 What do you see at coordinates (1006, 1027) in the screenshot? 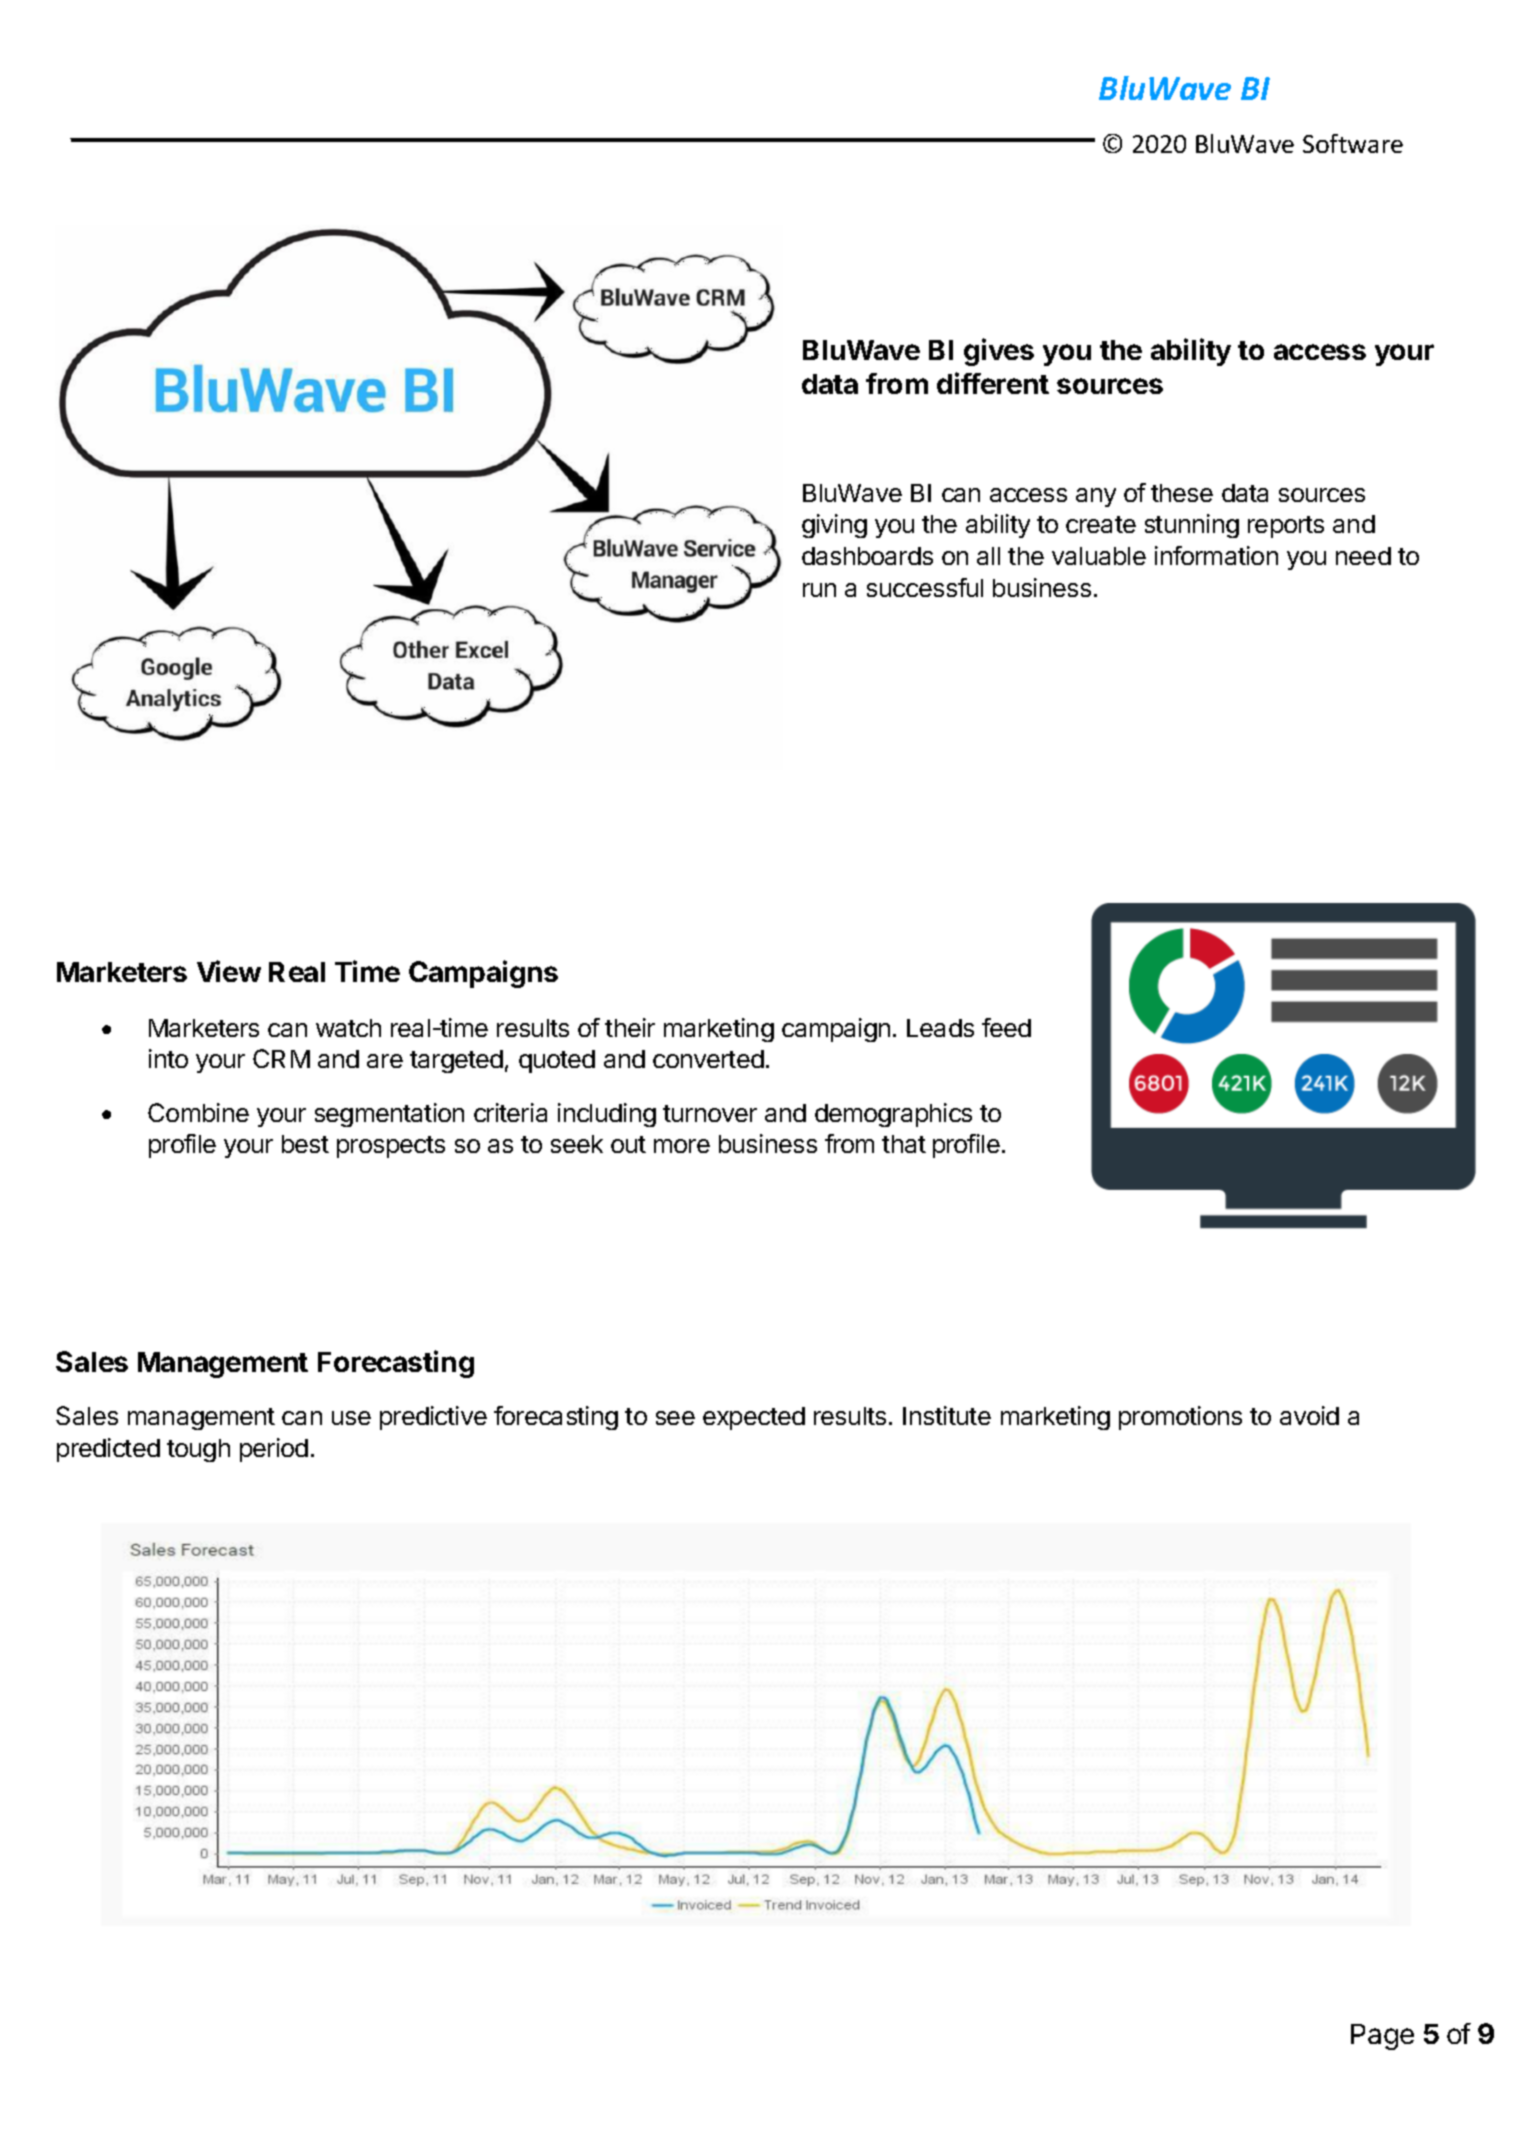
I see `feed` at bounding box center [1006, 1027].
